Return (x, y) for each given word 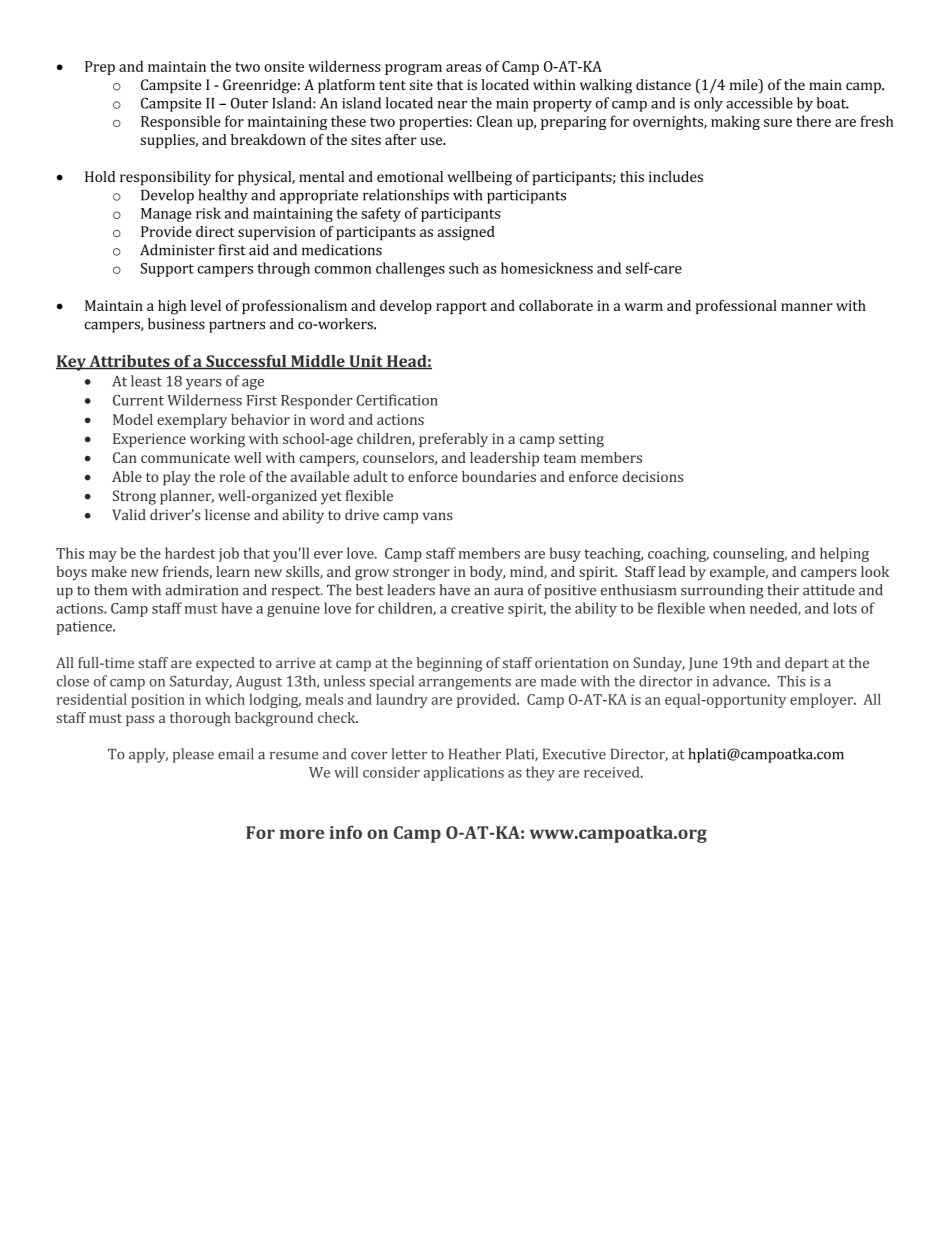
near (452, 105)
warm (643, 307)
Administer (177, 250)
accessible (759, 103)
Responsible (181, 122)
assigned (466, 233)
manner (807, 307)
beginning (449, 664)
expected (225, 664)
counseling (750, 554)
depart (807, 664)
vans (438, 516)
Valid (129, 514)
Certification (397, 400)
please (193, 755)
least (146, 381)
